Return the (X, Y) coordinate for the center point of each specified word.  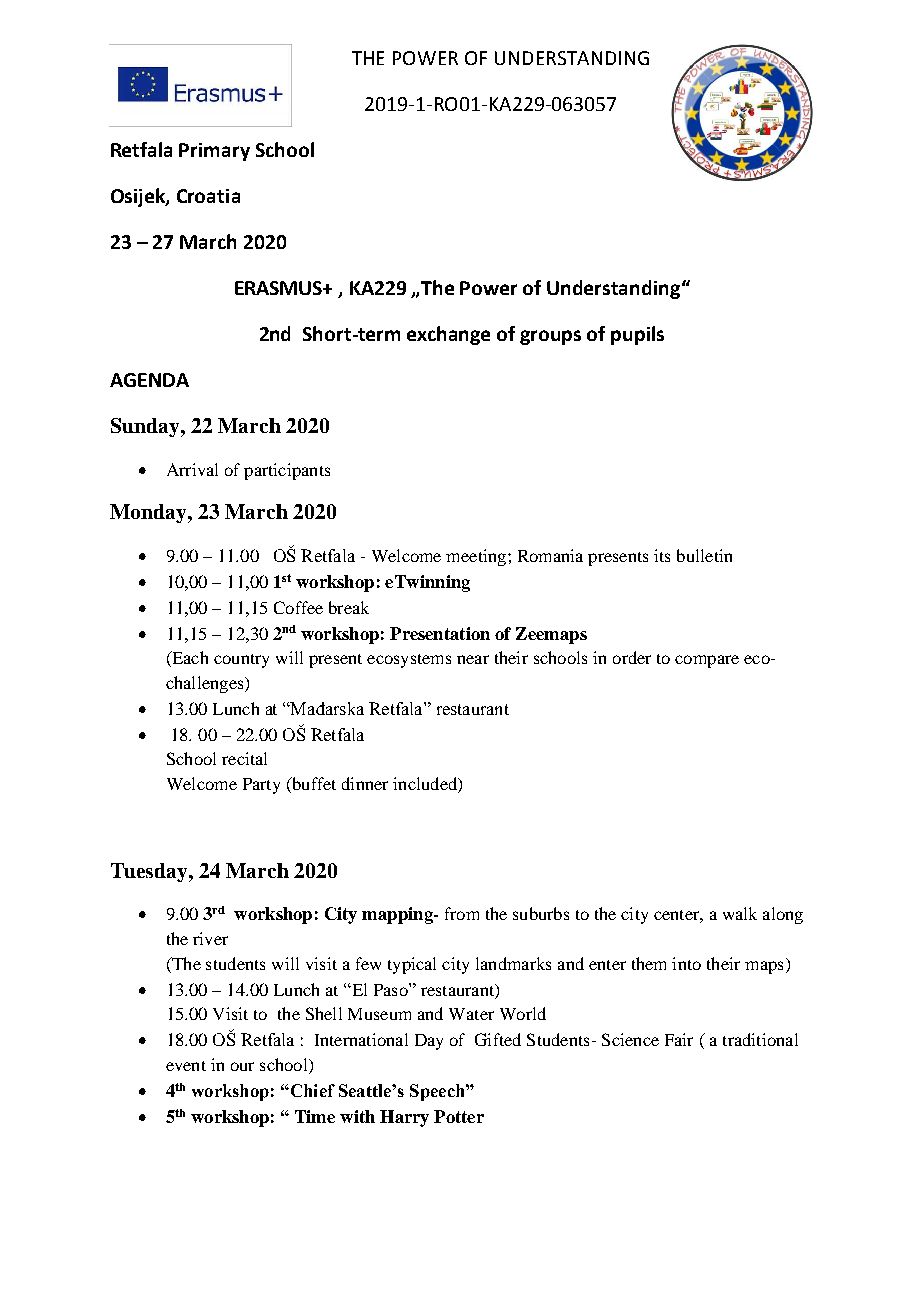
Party (261, 786)
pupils (637, 335)
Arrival (192, 469)
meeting (477, 557)
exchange (448, 335)
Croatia (208, 196)
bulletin (704, 555)
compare (707, 661)
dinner (365, 783)
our (242, 1066)
